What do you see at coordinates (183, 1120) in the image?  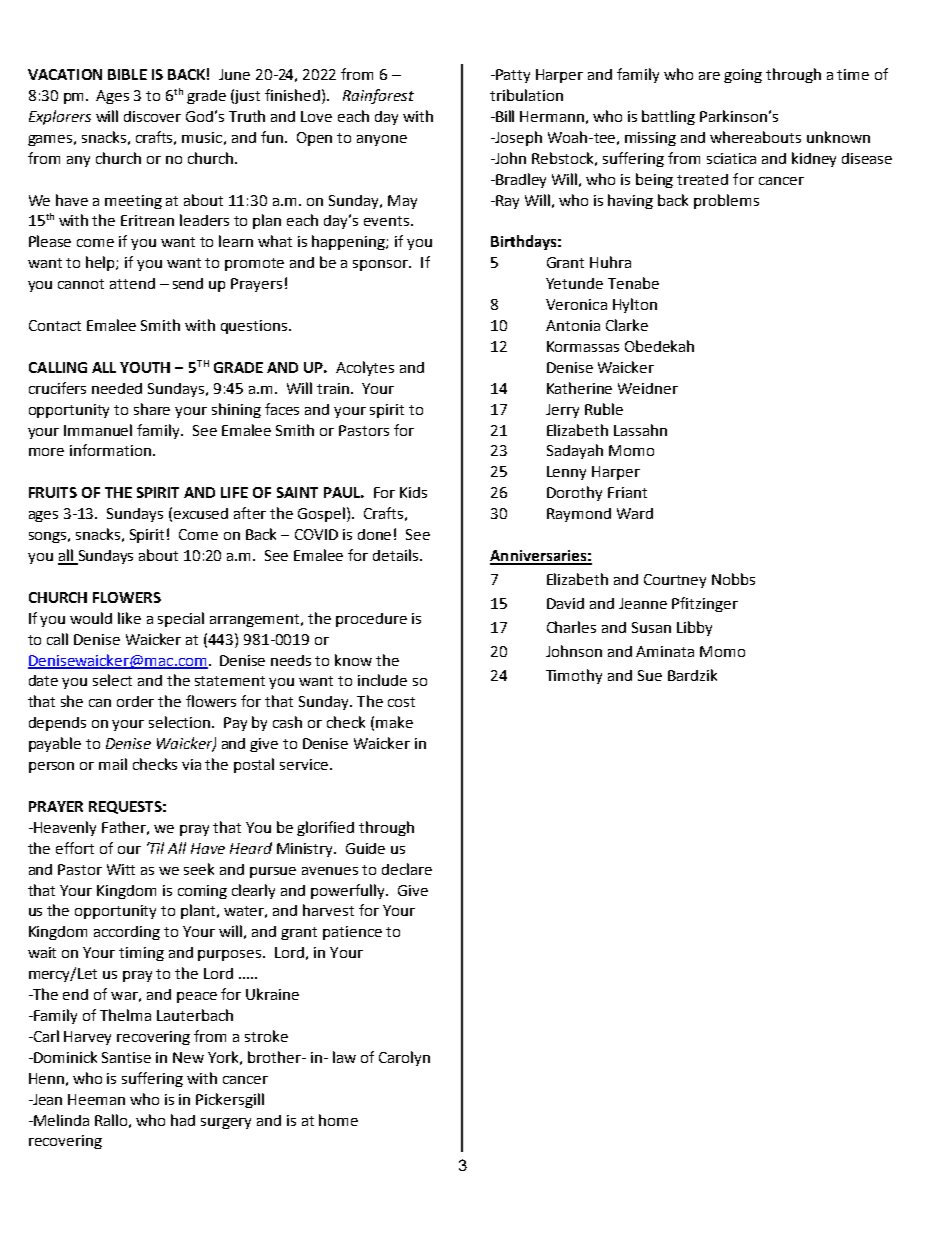 I see `had` at bounding box center [183, 1120].
